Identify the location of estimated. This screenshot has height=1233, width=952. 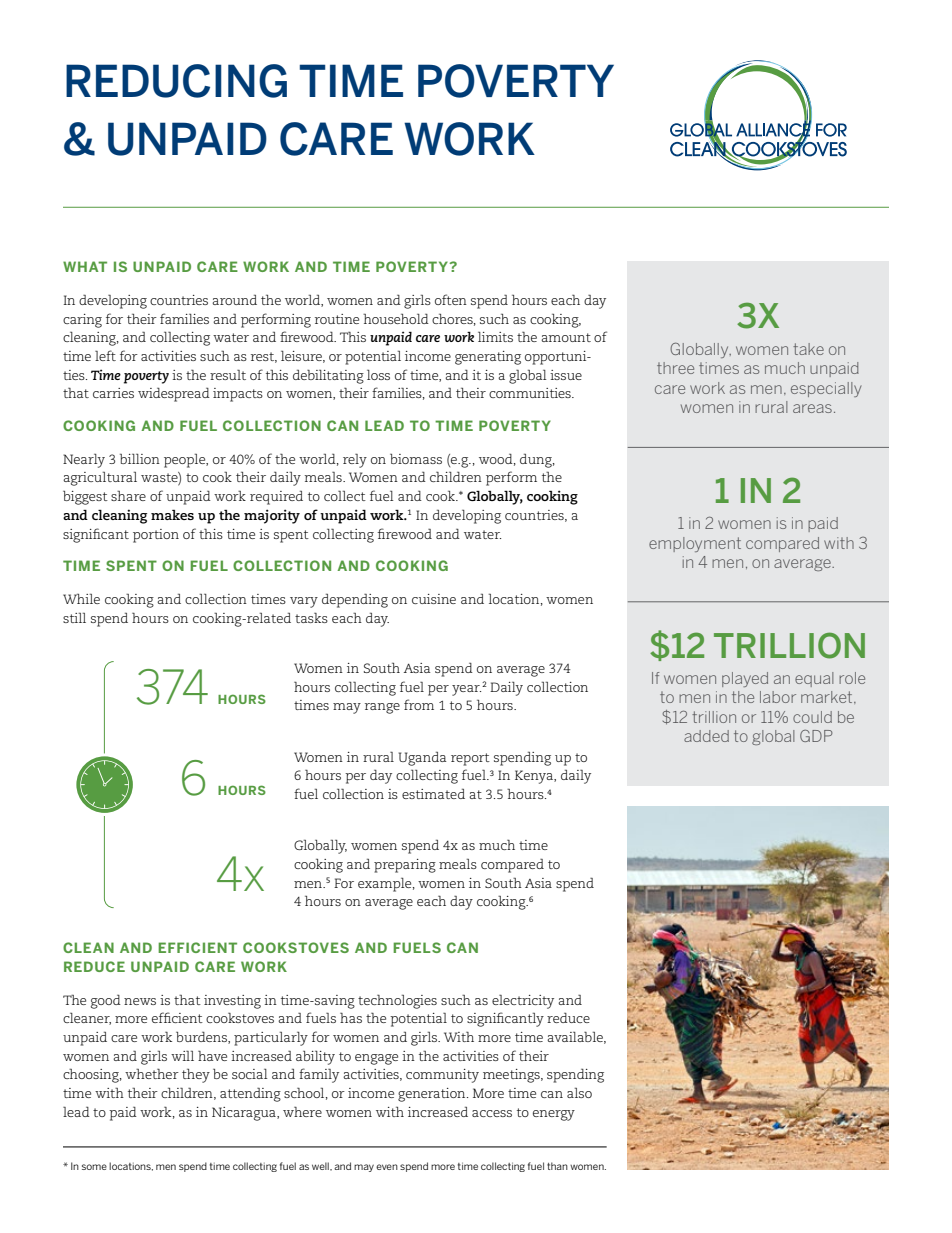
(433, 793).
